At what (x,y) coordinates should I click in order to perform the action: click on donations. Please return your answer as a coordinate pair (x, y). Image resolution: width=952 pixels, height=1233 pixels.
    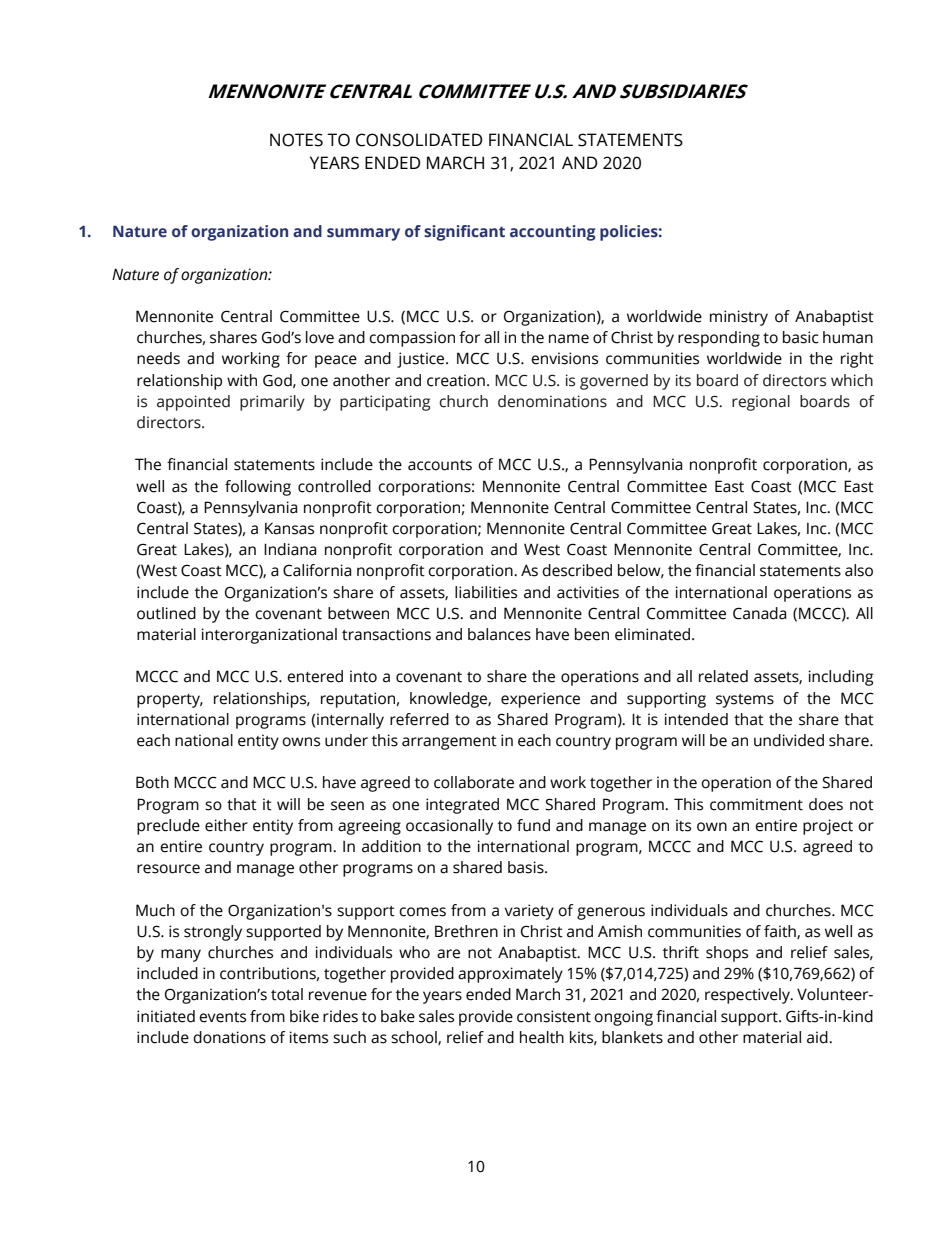
    Looking at the image, I should click on (229, 1037).
